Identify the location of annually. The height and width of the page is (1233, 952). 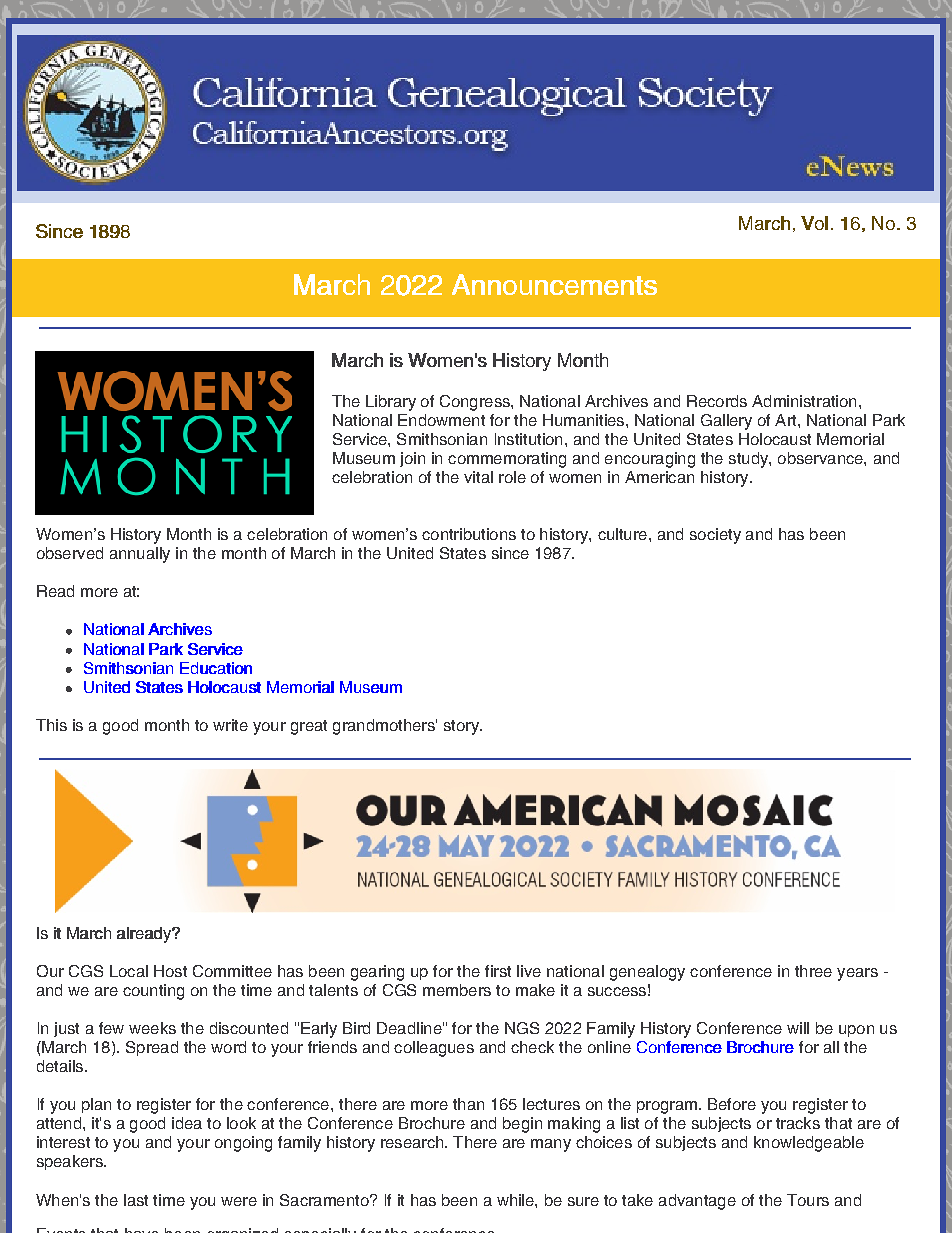
(140, 555).
